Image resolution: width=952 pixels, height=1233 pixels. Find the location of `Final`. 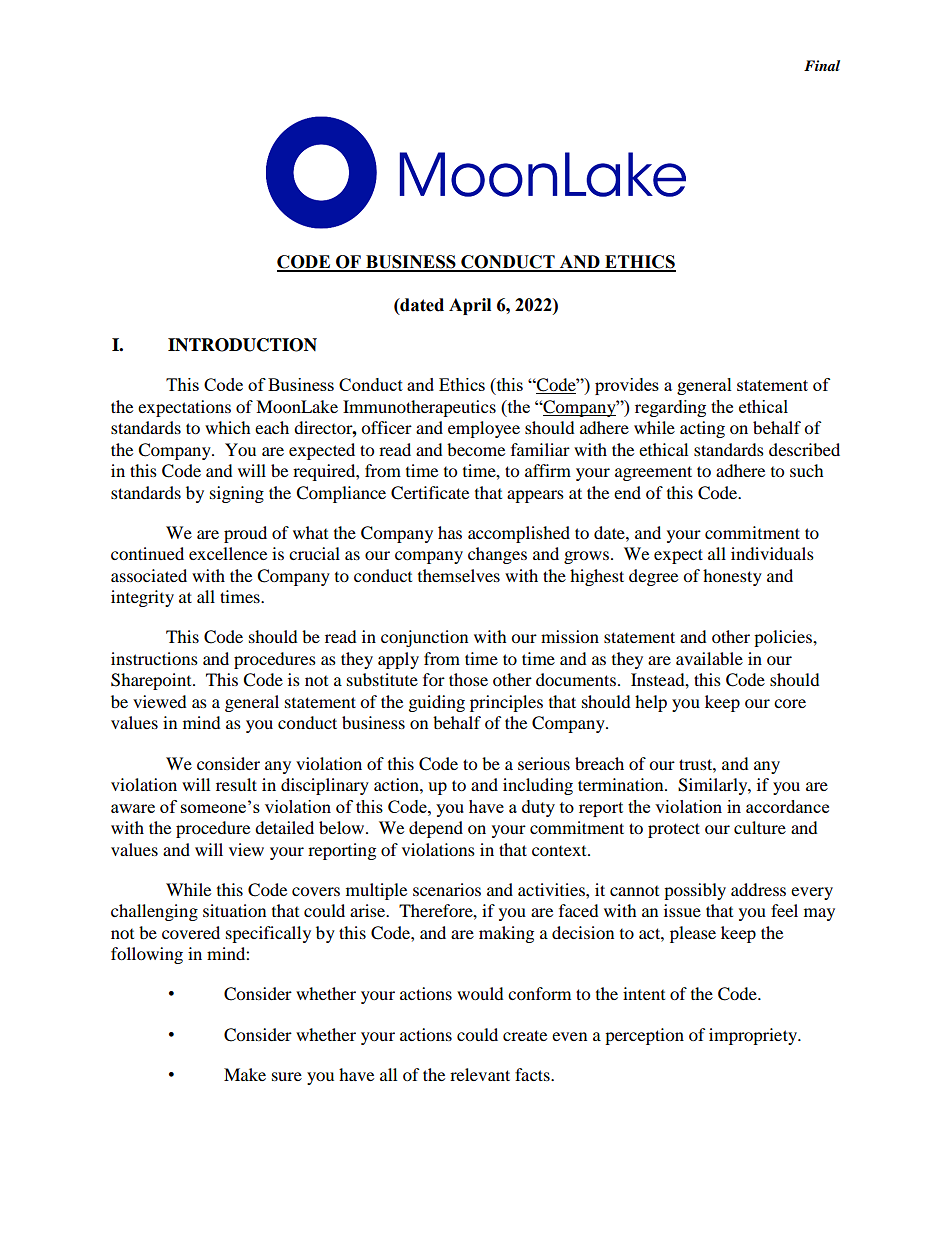

Final is located at coordinates (822, 65).
